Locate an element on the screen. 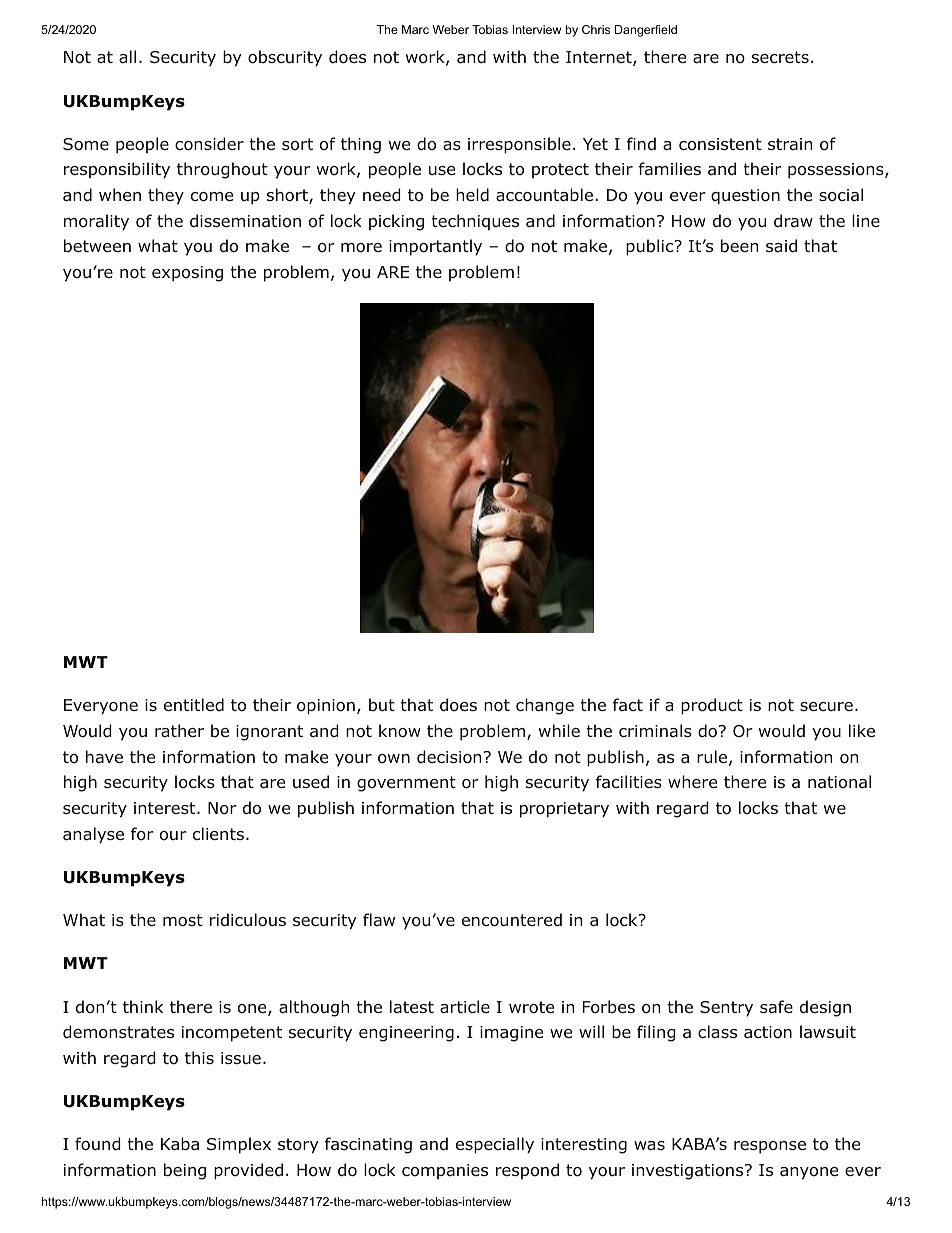 This screenshot has height=1233, width=952. secrets is located at coordinates (780, 57).
